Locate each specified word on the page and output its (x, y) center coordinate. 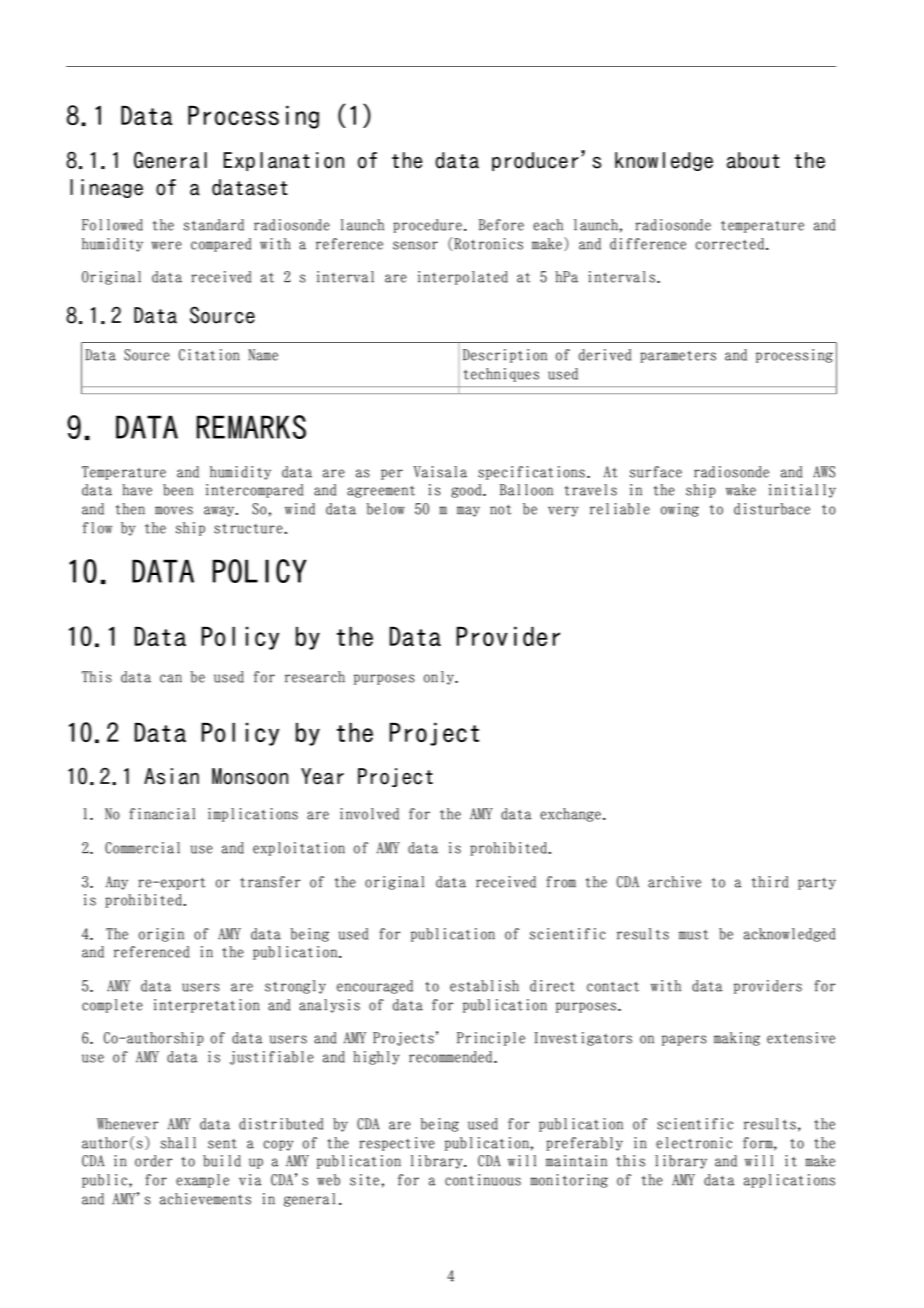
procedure (427, 226)
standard (214, 225)
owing (680, 510)
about (753, 160)
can (171, 678)
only (440, 678)
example (202, 1181)
